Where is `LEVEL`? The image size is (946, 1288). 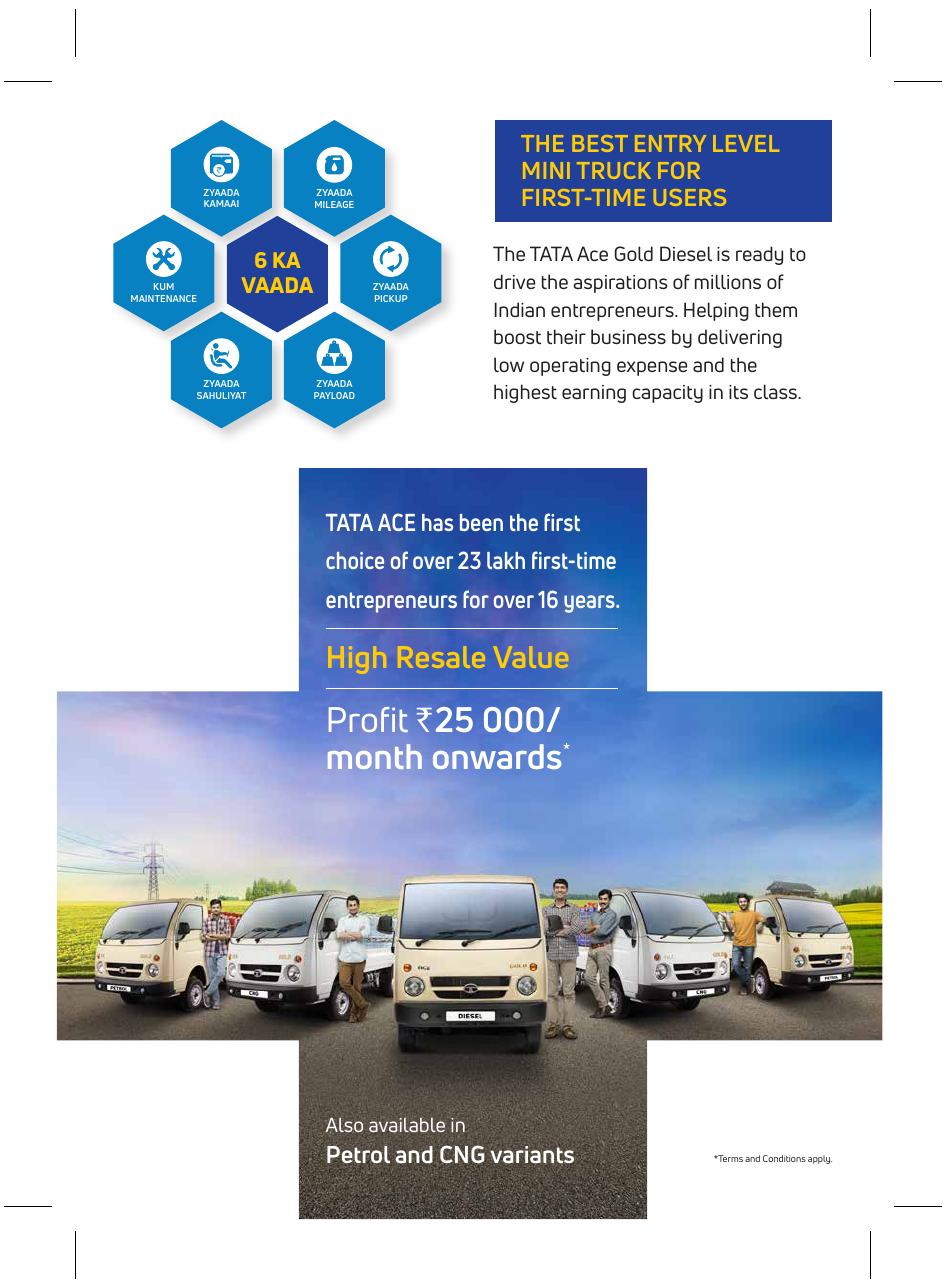 LEVEL is located at coordinates (746, 143).
